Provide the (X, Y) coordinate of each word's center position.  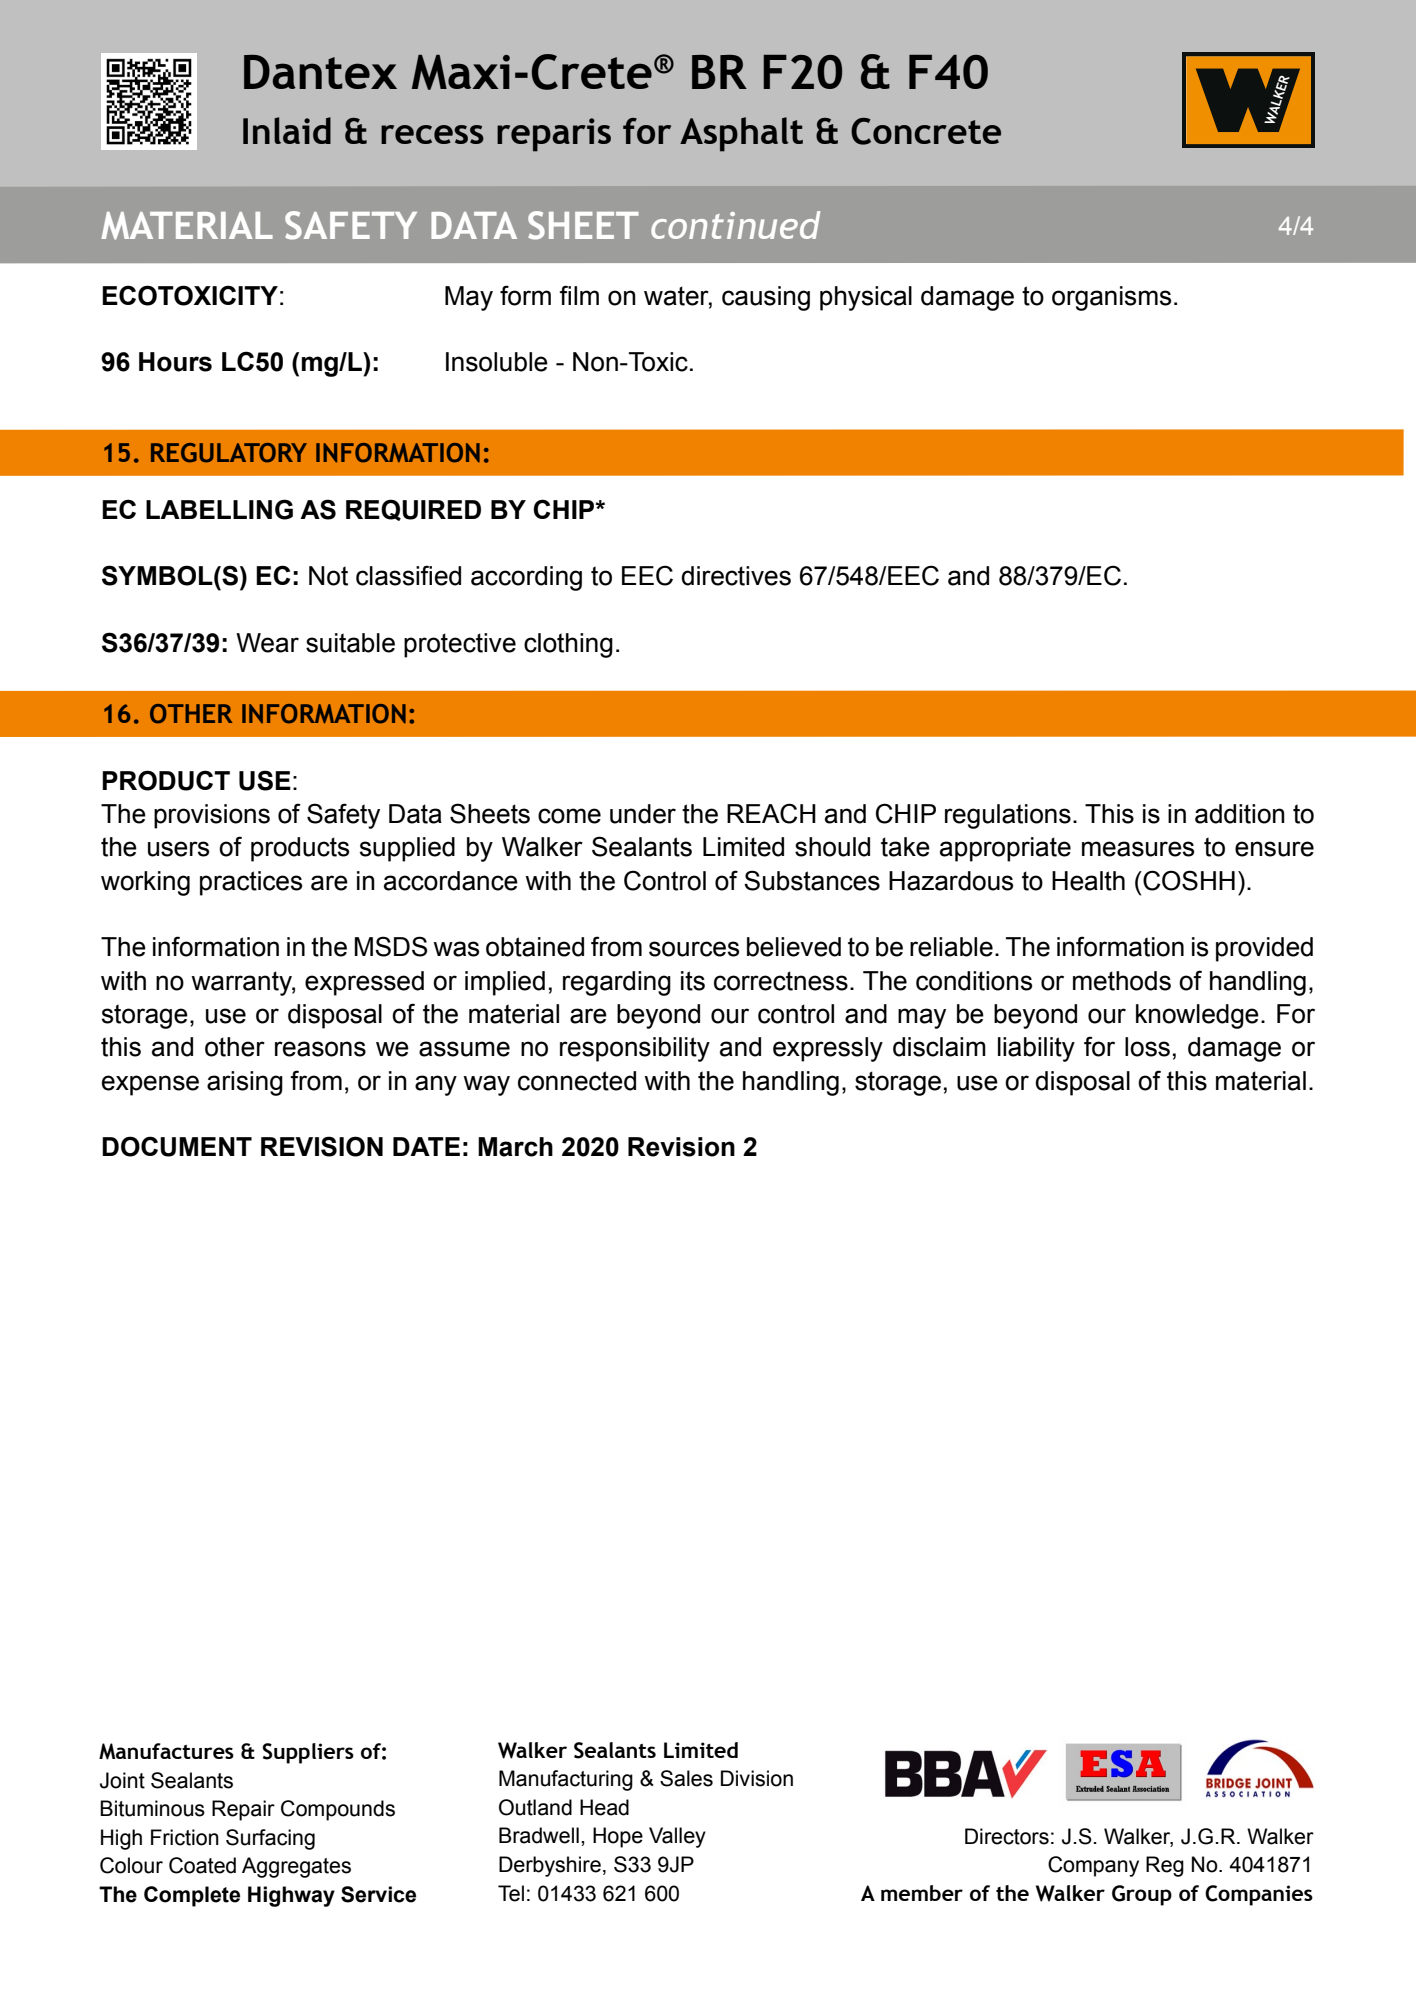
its (693, 981)
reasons (320, 1049)
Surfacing (270, 1839)
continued (735, 225)
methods (1122, 981)
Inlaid (287, 130)
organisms (1111, 298)
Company (1093, 1866)
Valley (677, 1837)
